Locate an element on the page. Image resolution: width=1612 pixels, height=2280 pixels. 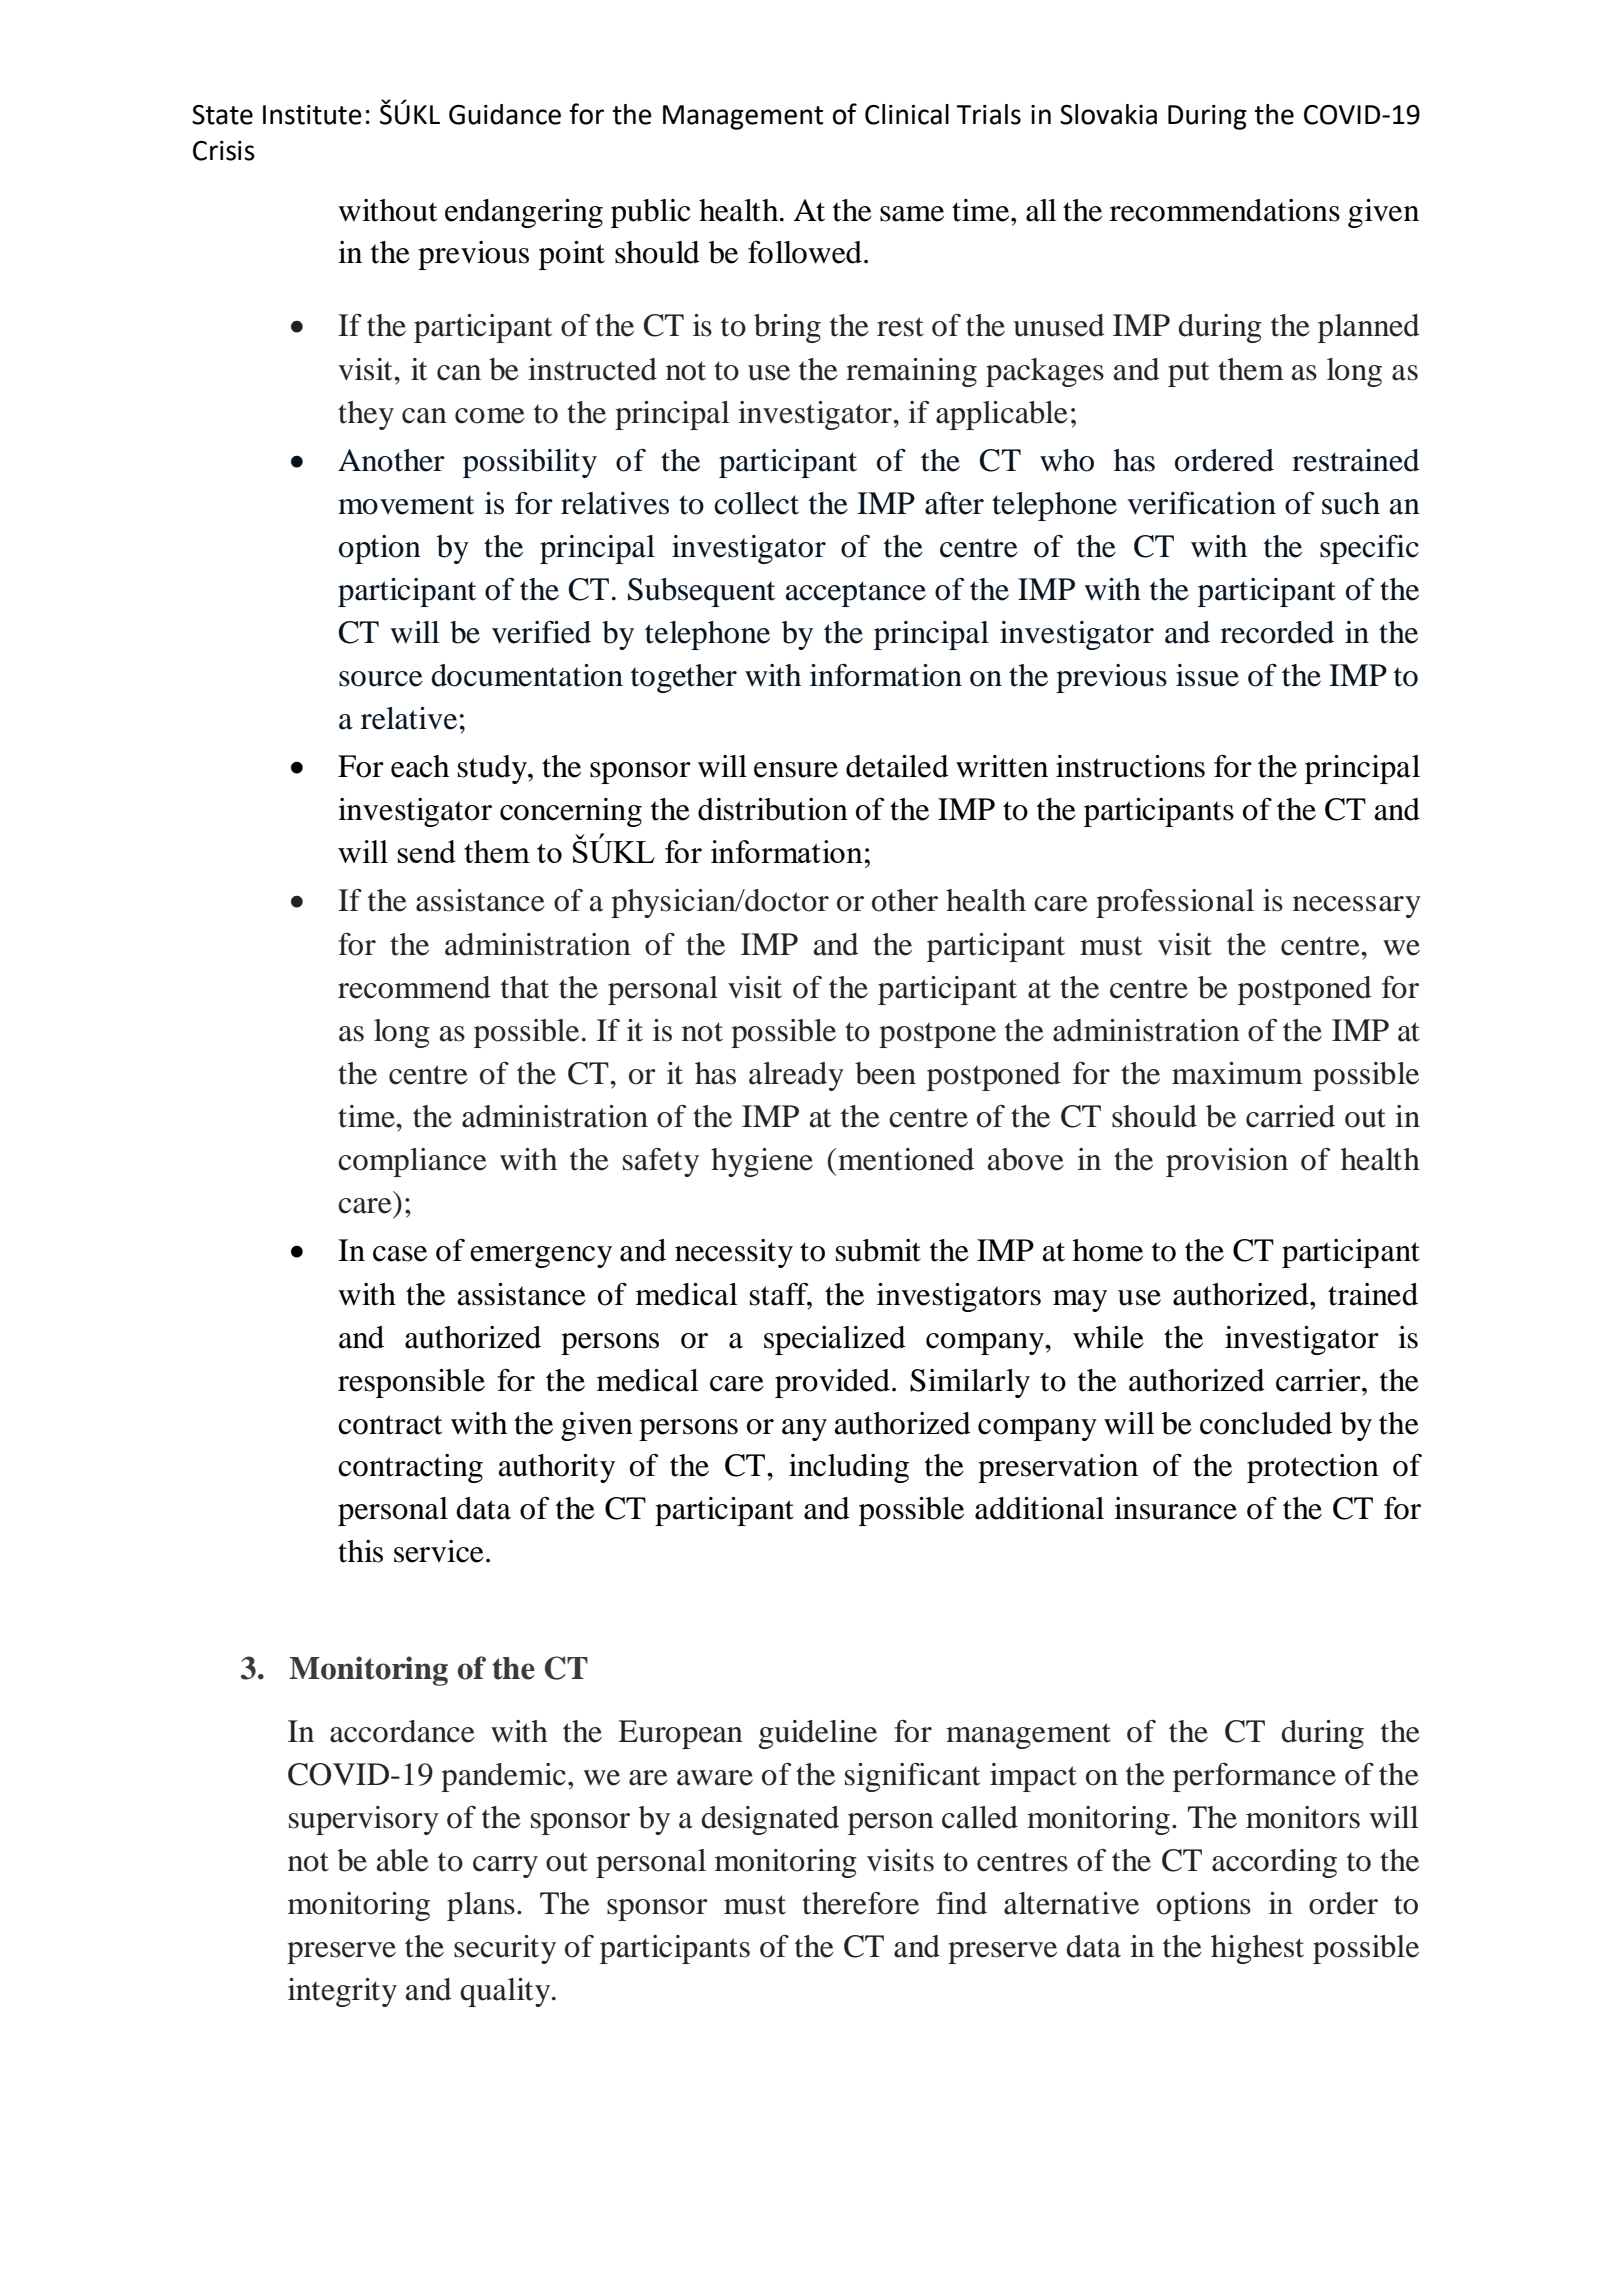
already is located at coordinates (796, 1076).
